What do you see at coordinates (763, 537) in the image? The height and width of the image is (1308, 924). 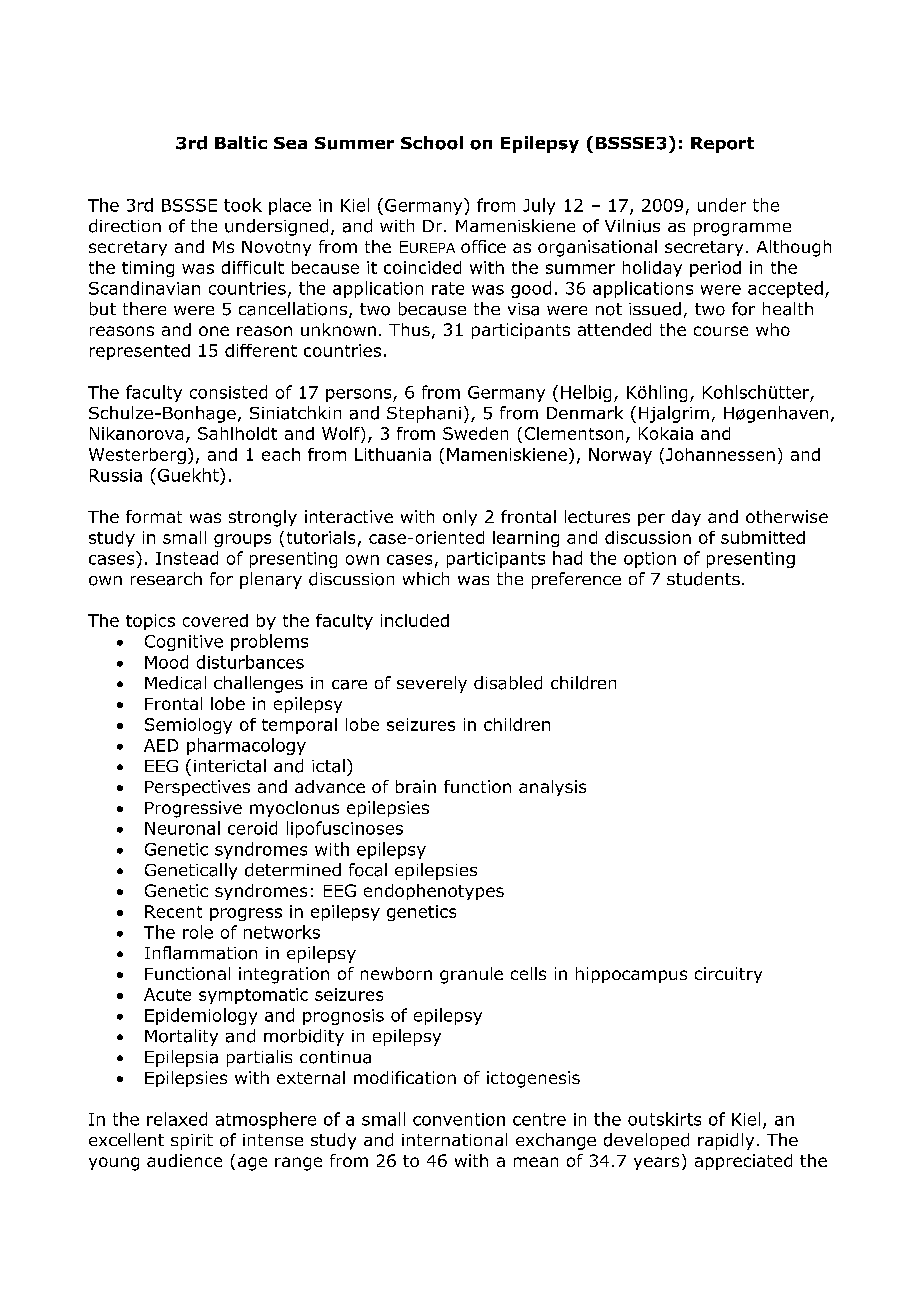 I see `submitted` at bounding box center [763, 537].
